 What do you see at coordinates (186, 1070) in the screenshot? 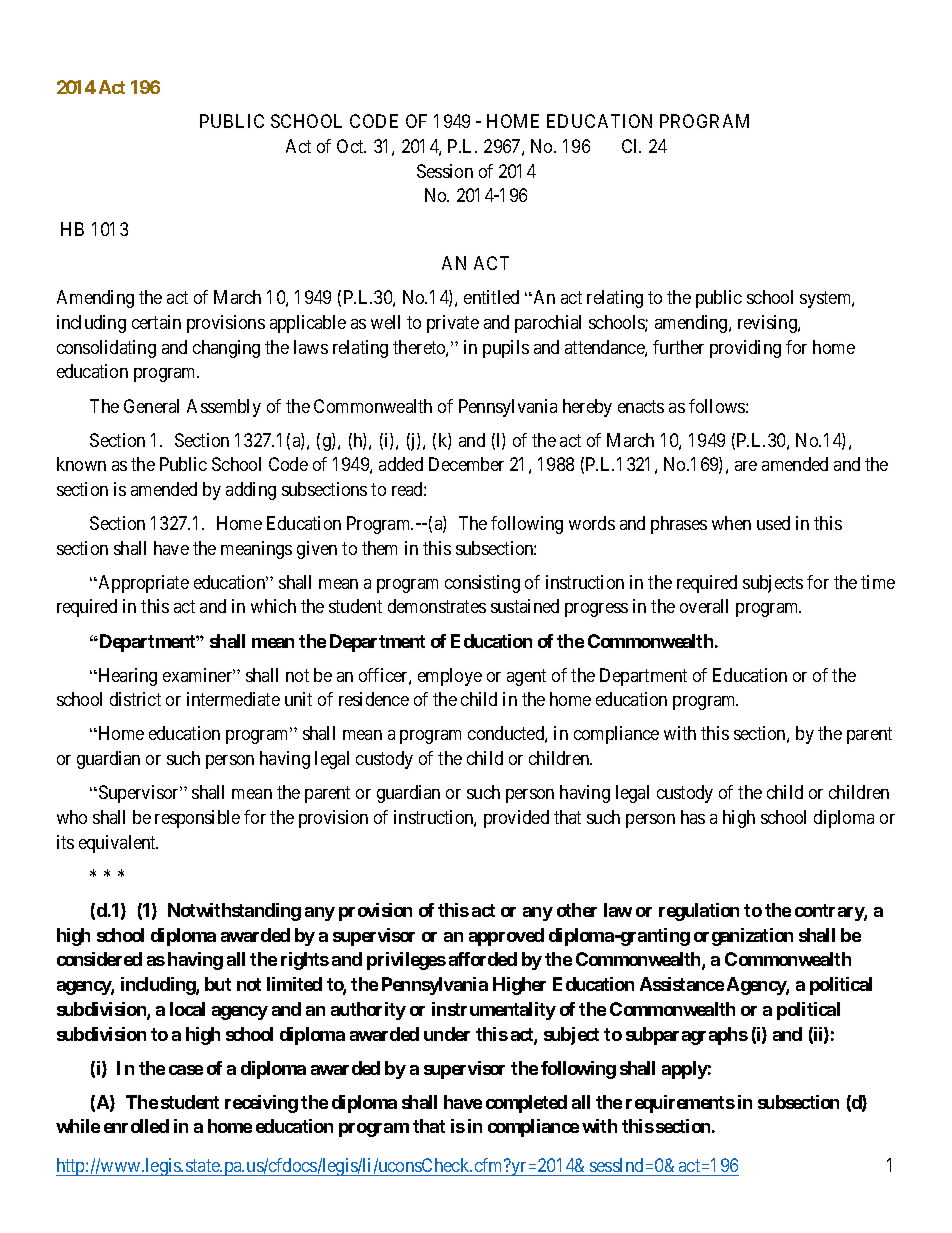
I see `case` at bounding box center [186, 1070].
